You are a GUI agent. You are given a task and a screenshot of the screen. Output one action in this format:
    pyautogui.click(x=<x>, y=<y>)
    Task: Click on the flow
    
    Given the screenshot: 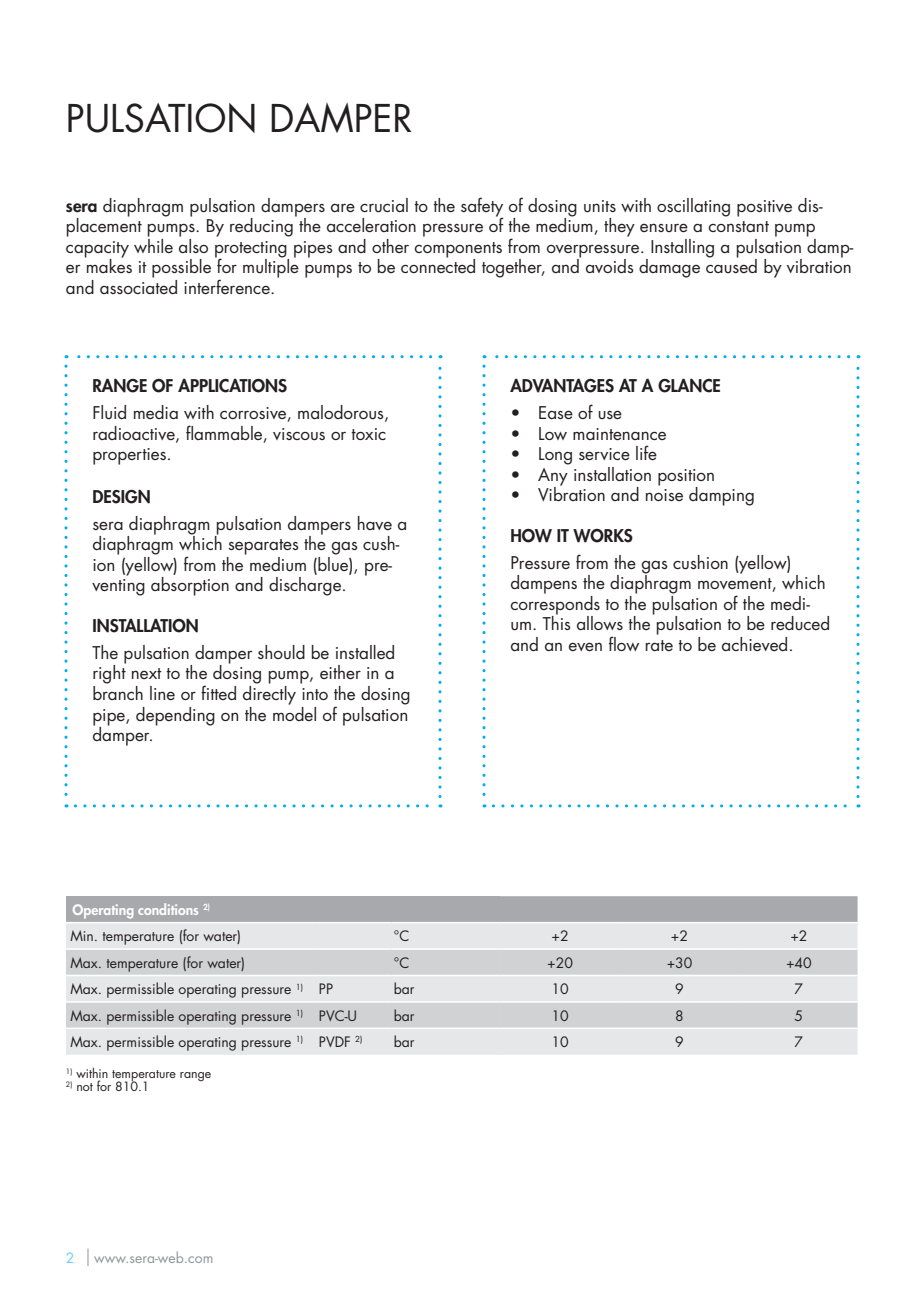 What is the action you would take?
    pyautogui.click(x=624, y=643)
